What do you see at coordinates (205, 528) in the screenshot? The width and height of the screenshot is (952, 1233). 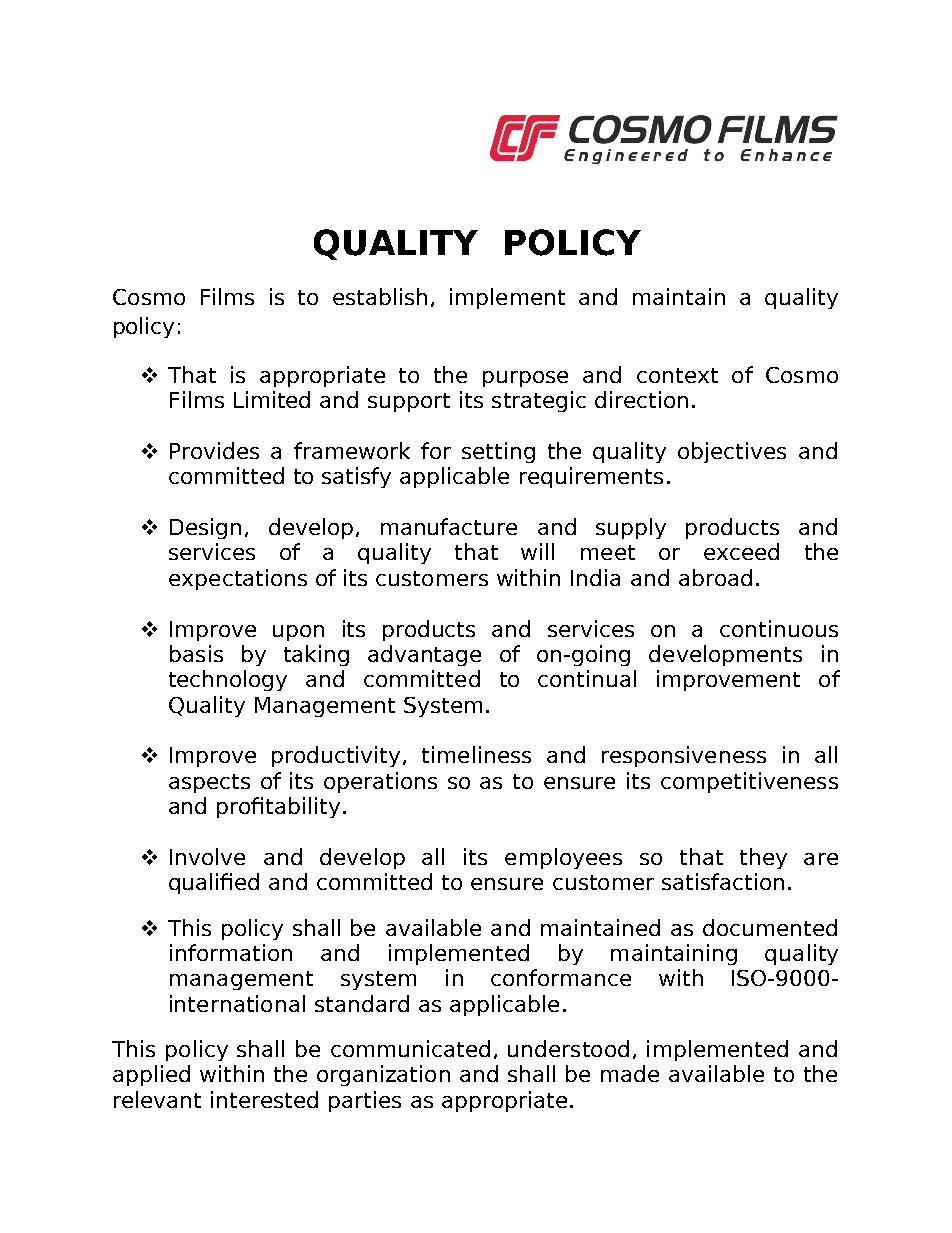 I see `Design` at bounding box center [205, 528].
